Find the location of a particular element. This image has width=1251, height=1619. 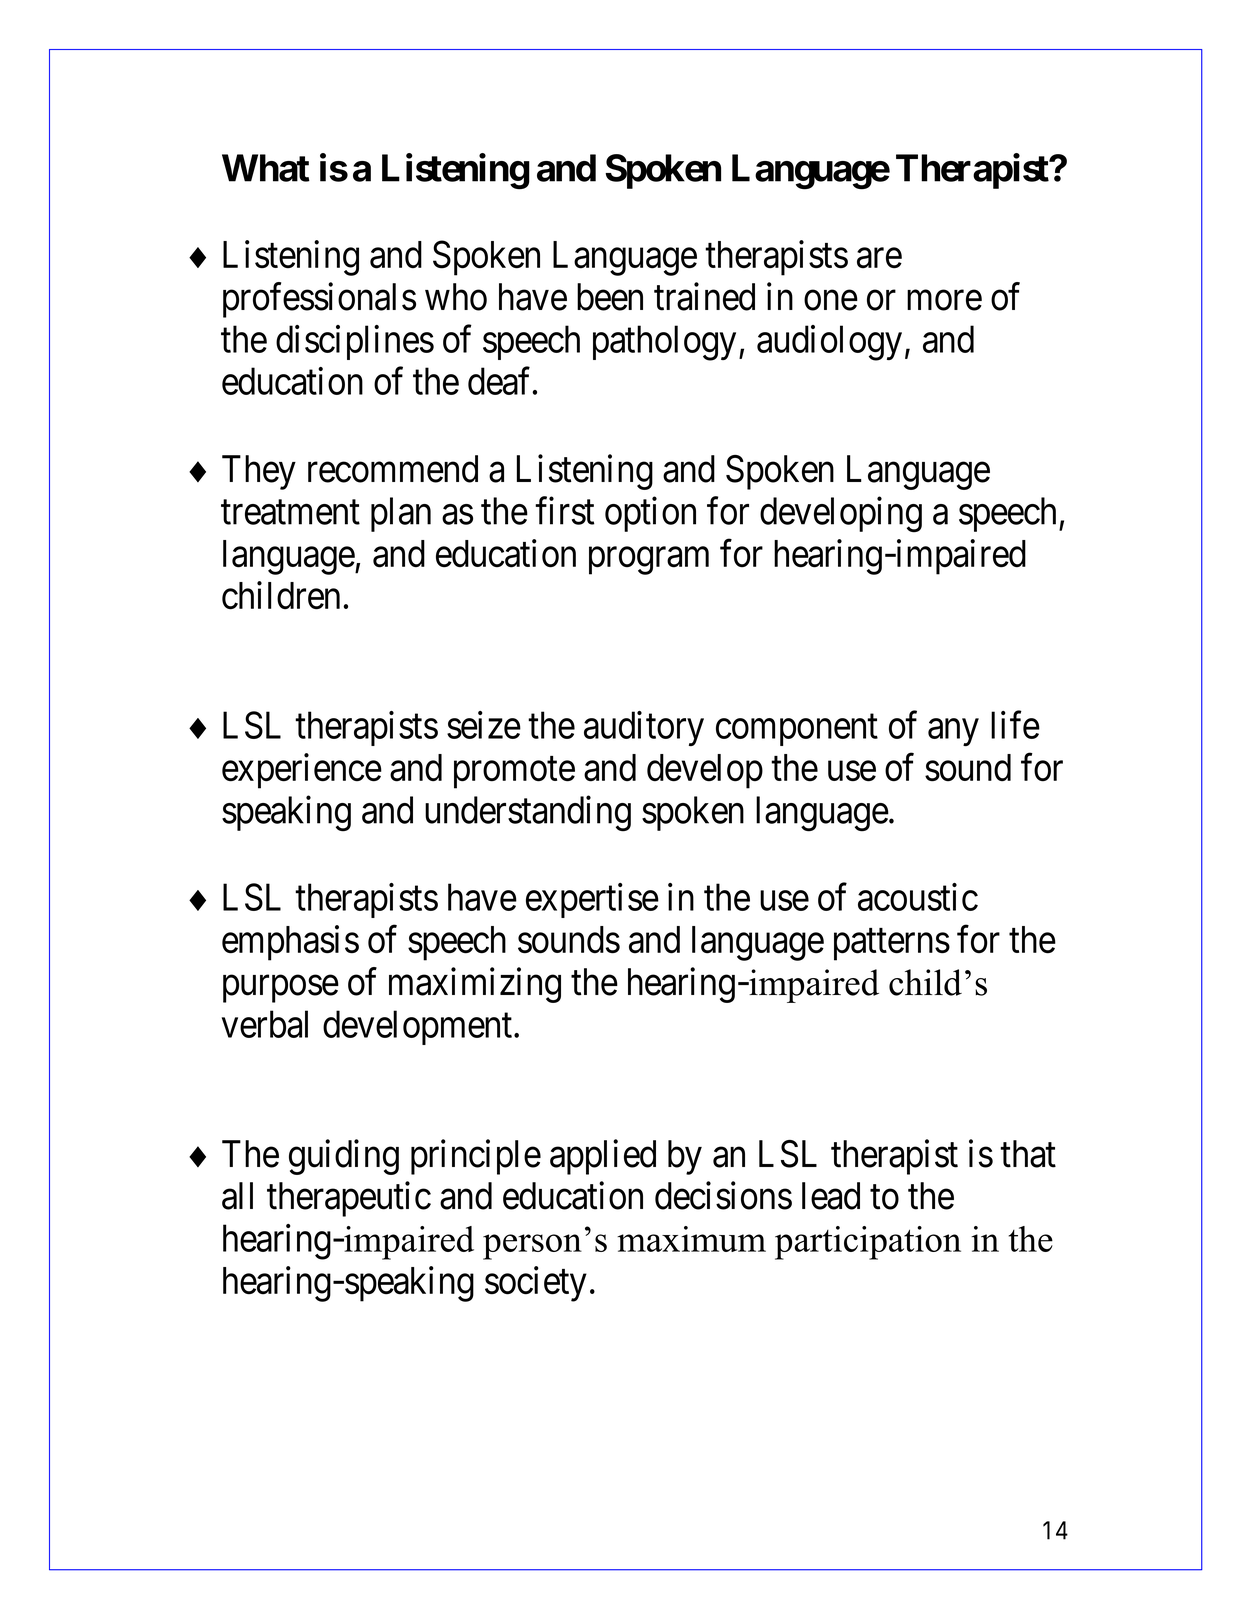

therapeutic is located at coordinates (349, 1199).
